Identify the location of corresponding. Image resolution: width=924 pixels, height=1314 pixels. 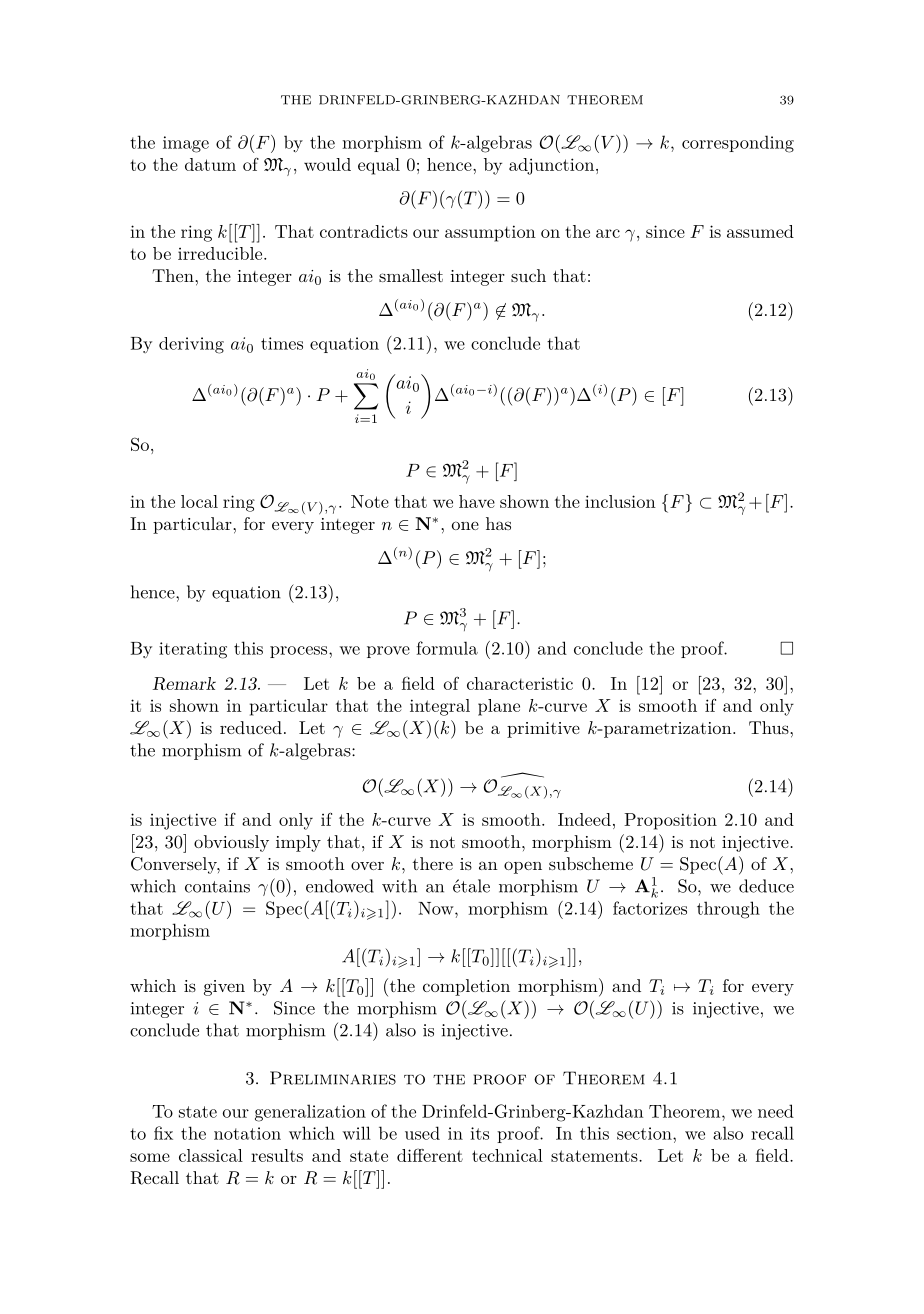
(738, 144).
